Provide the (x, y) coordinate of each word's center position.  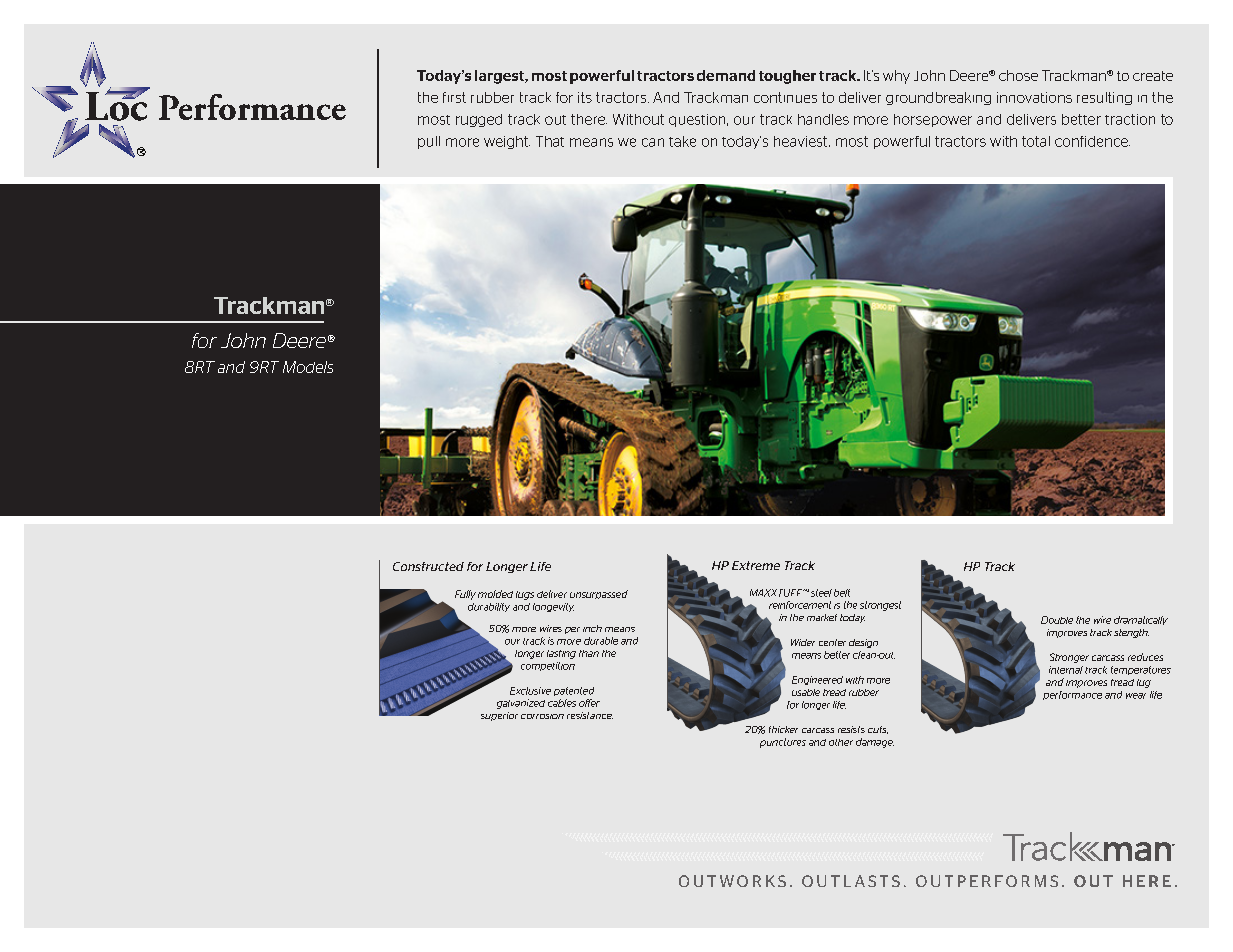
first (454, 97)
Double (1057, 620)
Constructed (428, 566)
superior (499, 716)
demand (726, 75)
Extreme (756, 565)
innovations (1034, 97)
